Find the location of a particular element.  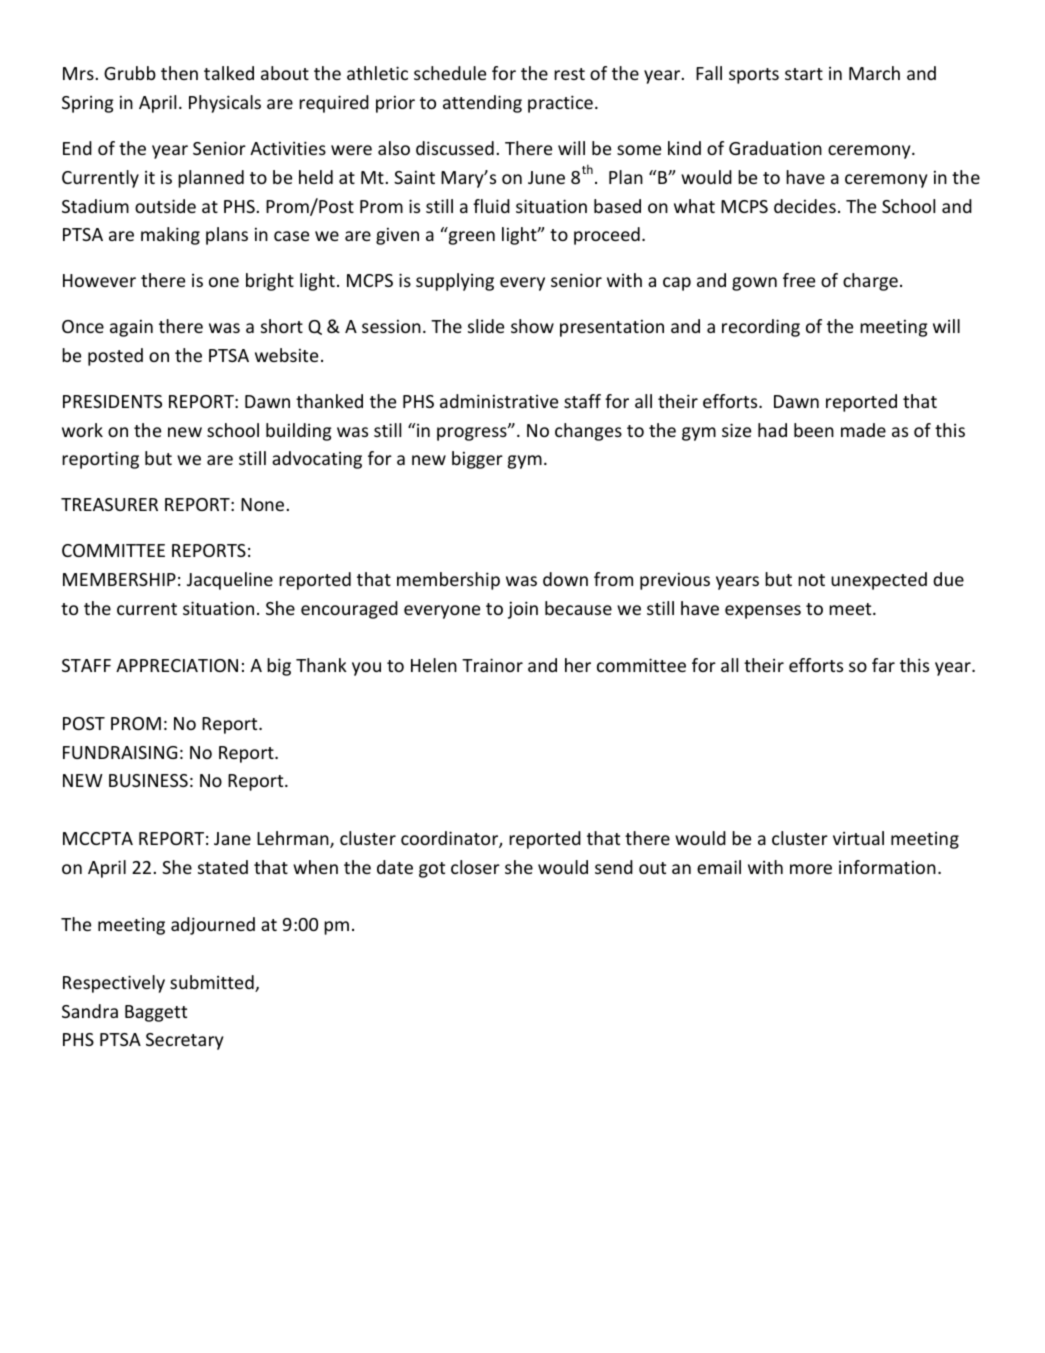

Trainor is located at coordinates (492, 665).
